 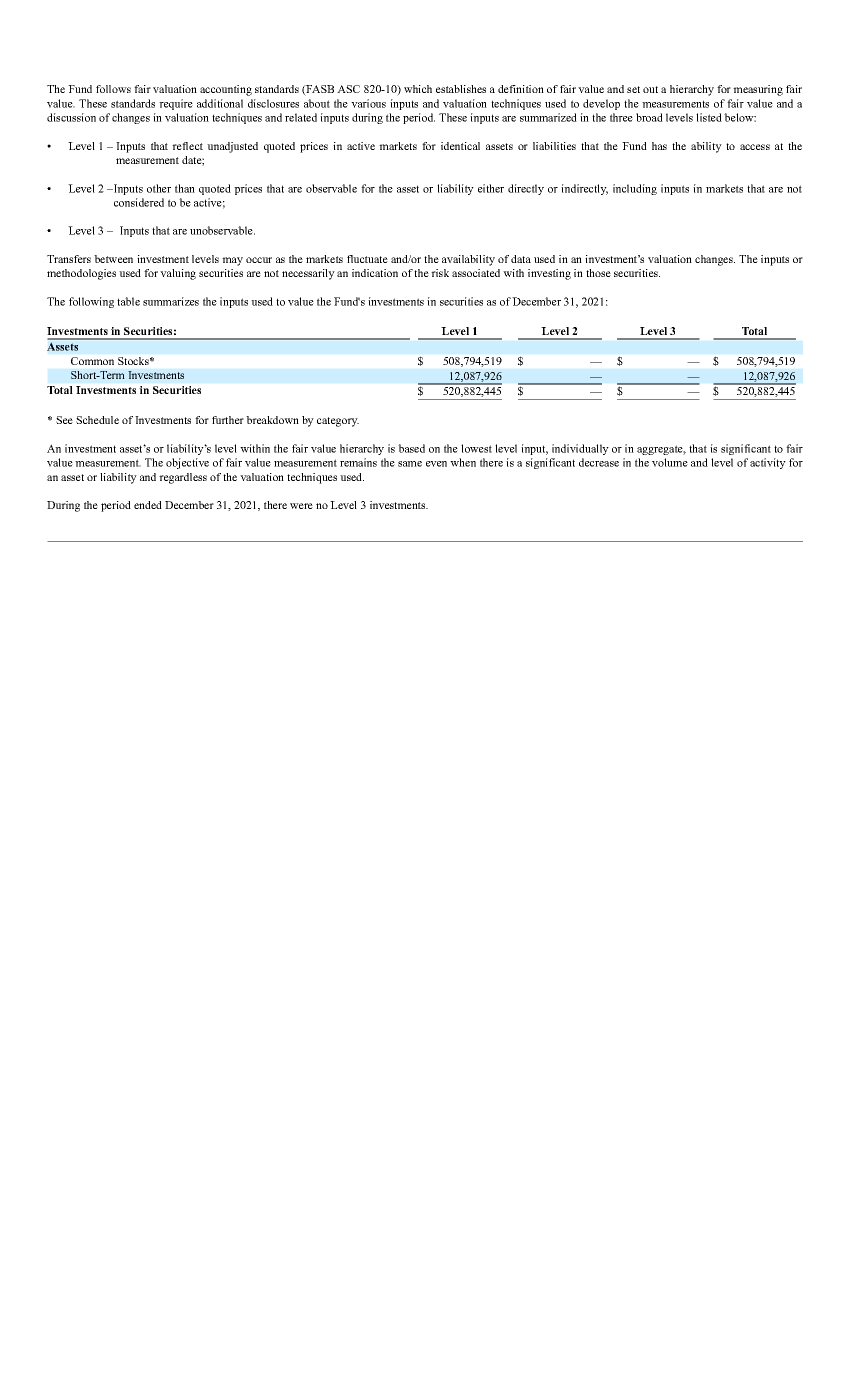 I want to click on which, so click(x=418, y=89).
